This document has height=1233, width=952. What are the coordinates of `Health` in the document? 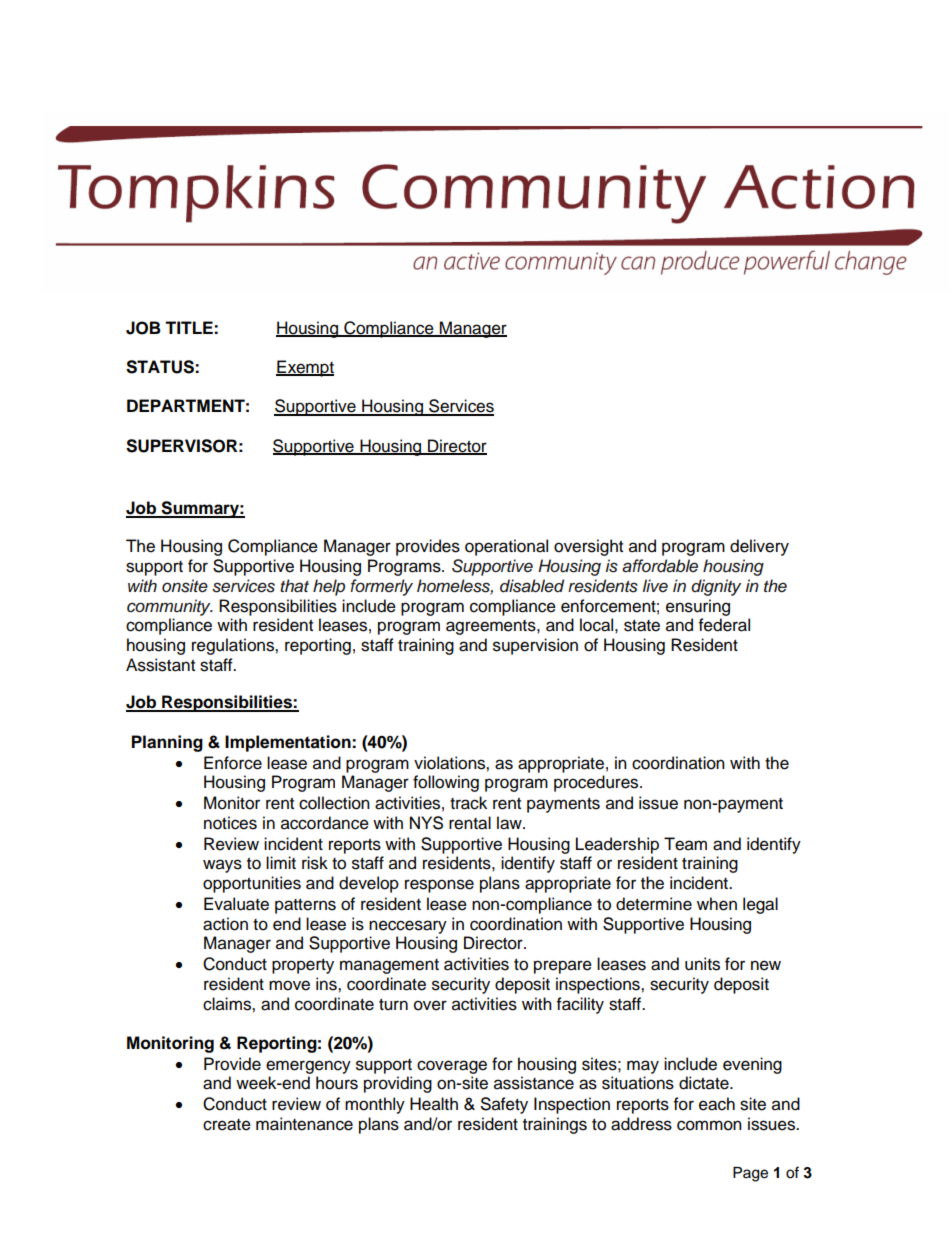 It's located at (434, 1104).
